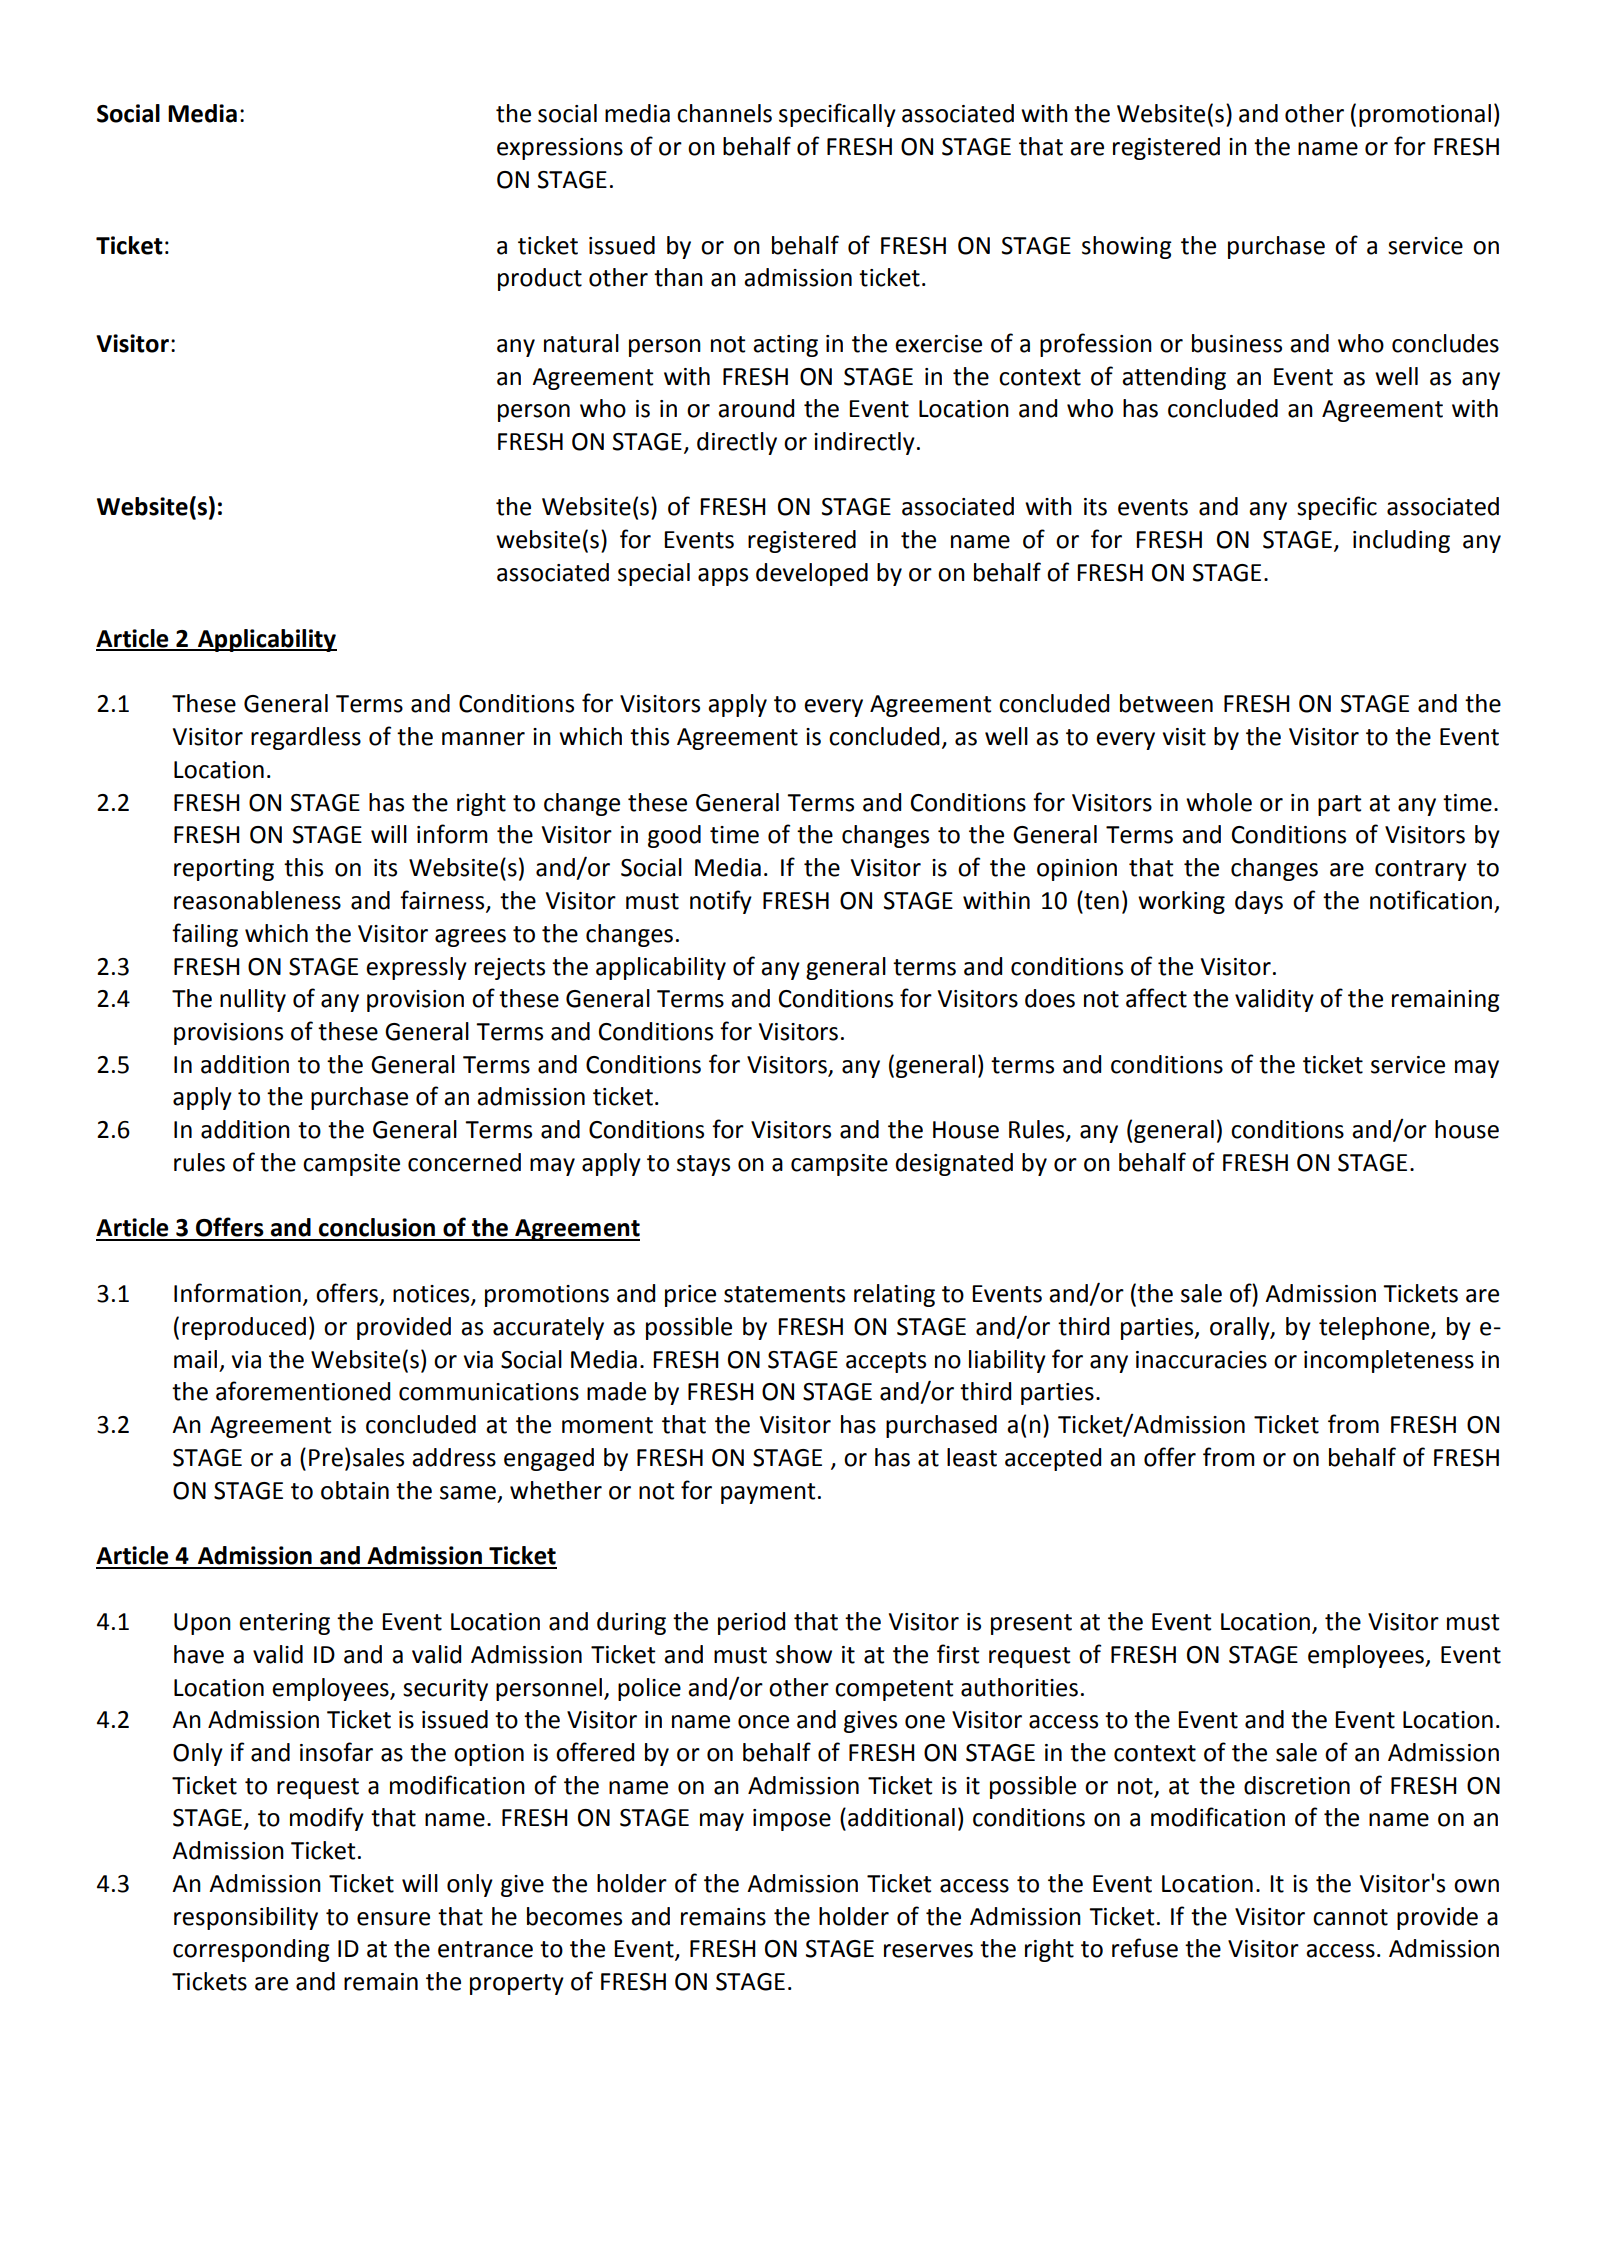  I want to click on designated, so click(954, 1164).
